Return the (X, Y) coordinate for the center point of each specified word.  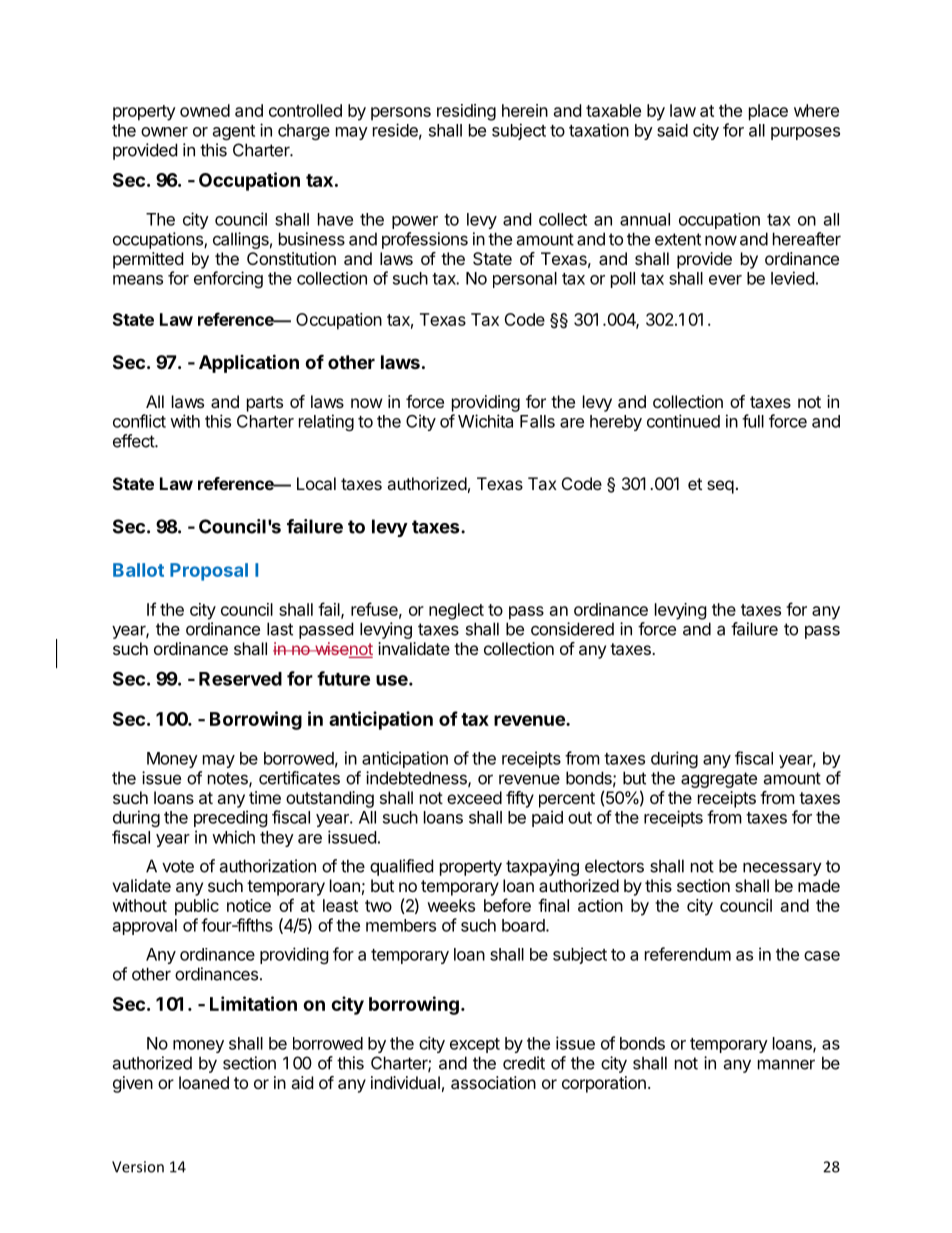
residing (466, 112)
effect (134, 441)
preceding (231, 818)
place (768, 112)
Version (138, 1167)
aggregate (719, 780)
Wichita (485, 421)
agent (234, 132)
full (753, 421)
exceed (474, 797)
